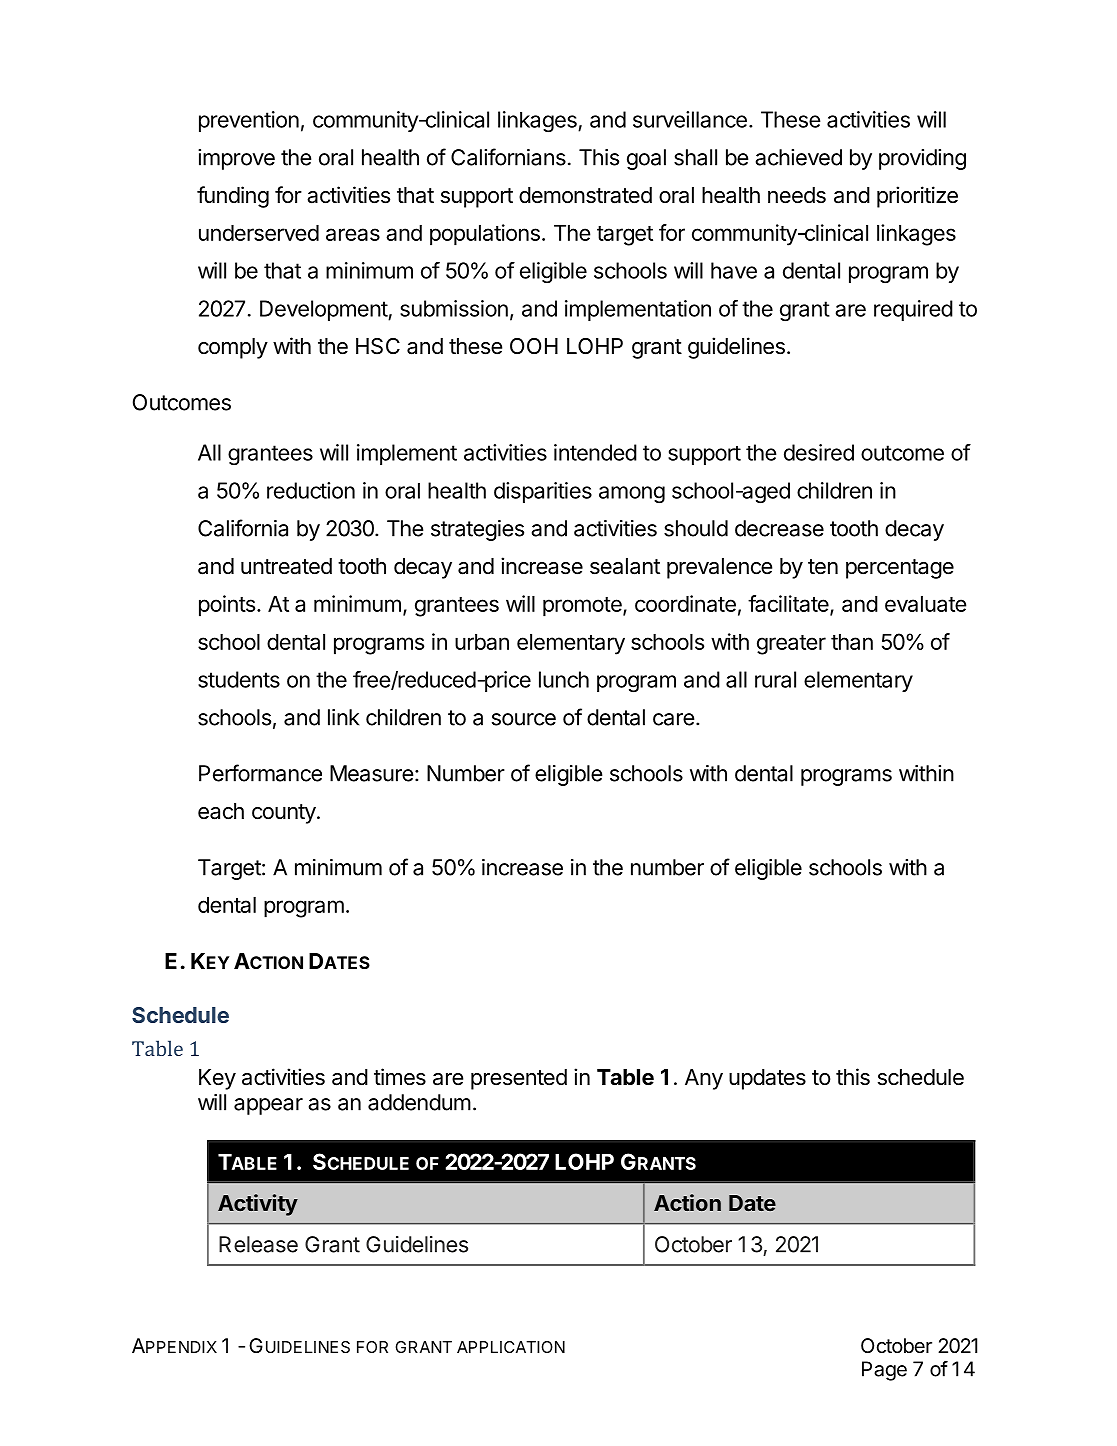 The image size is (1117, 1446). I want to click on appear, so click(268, 1106).
